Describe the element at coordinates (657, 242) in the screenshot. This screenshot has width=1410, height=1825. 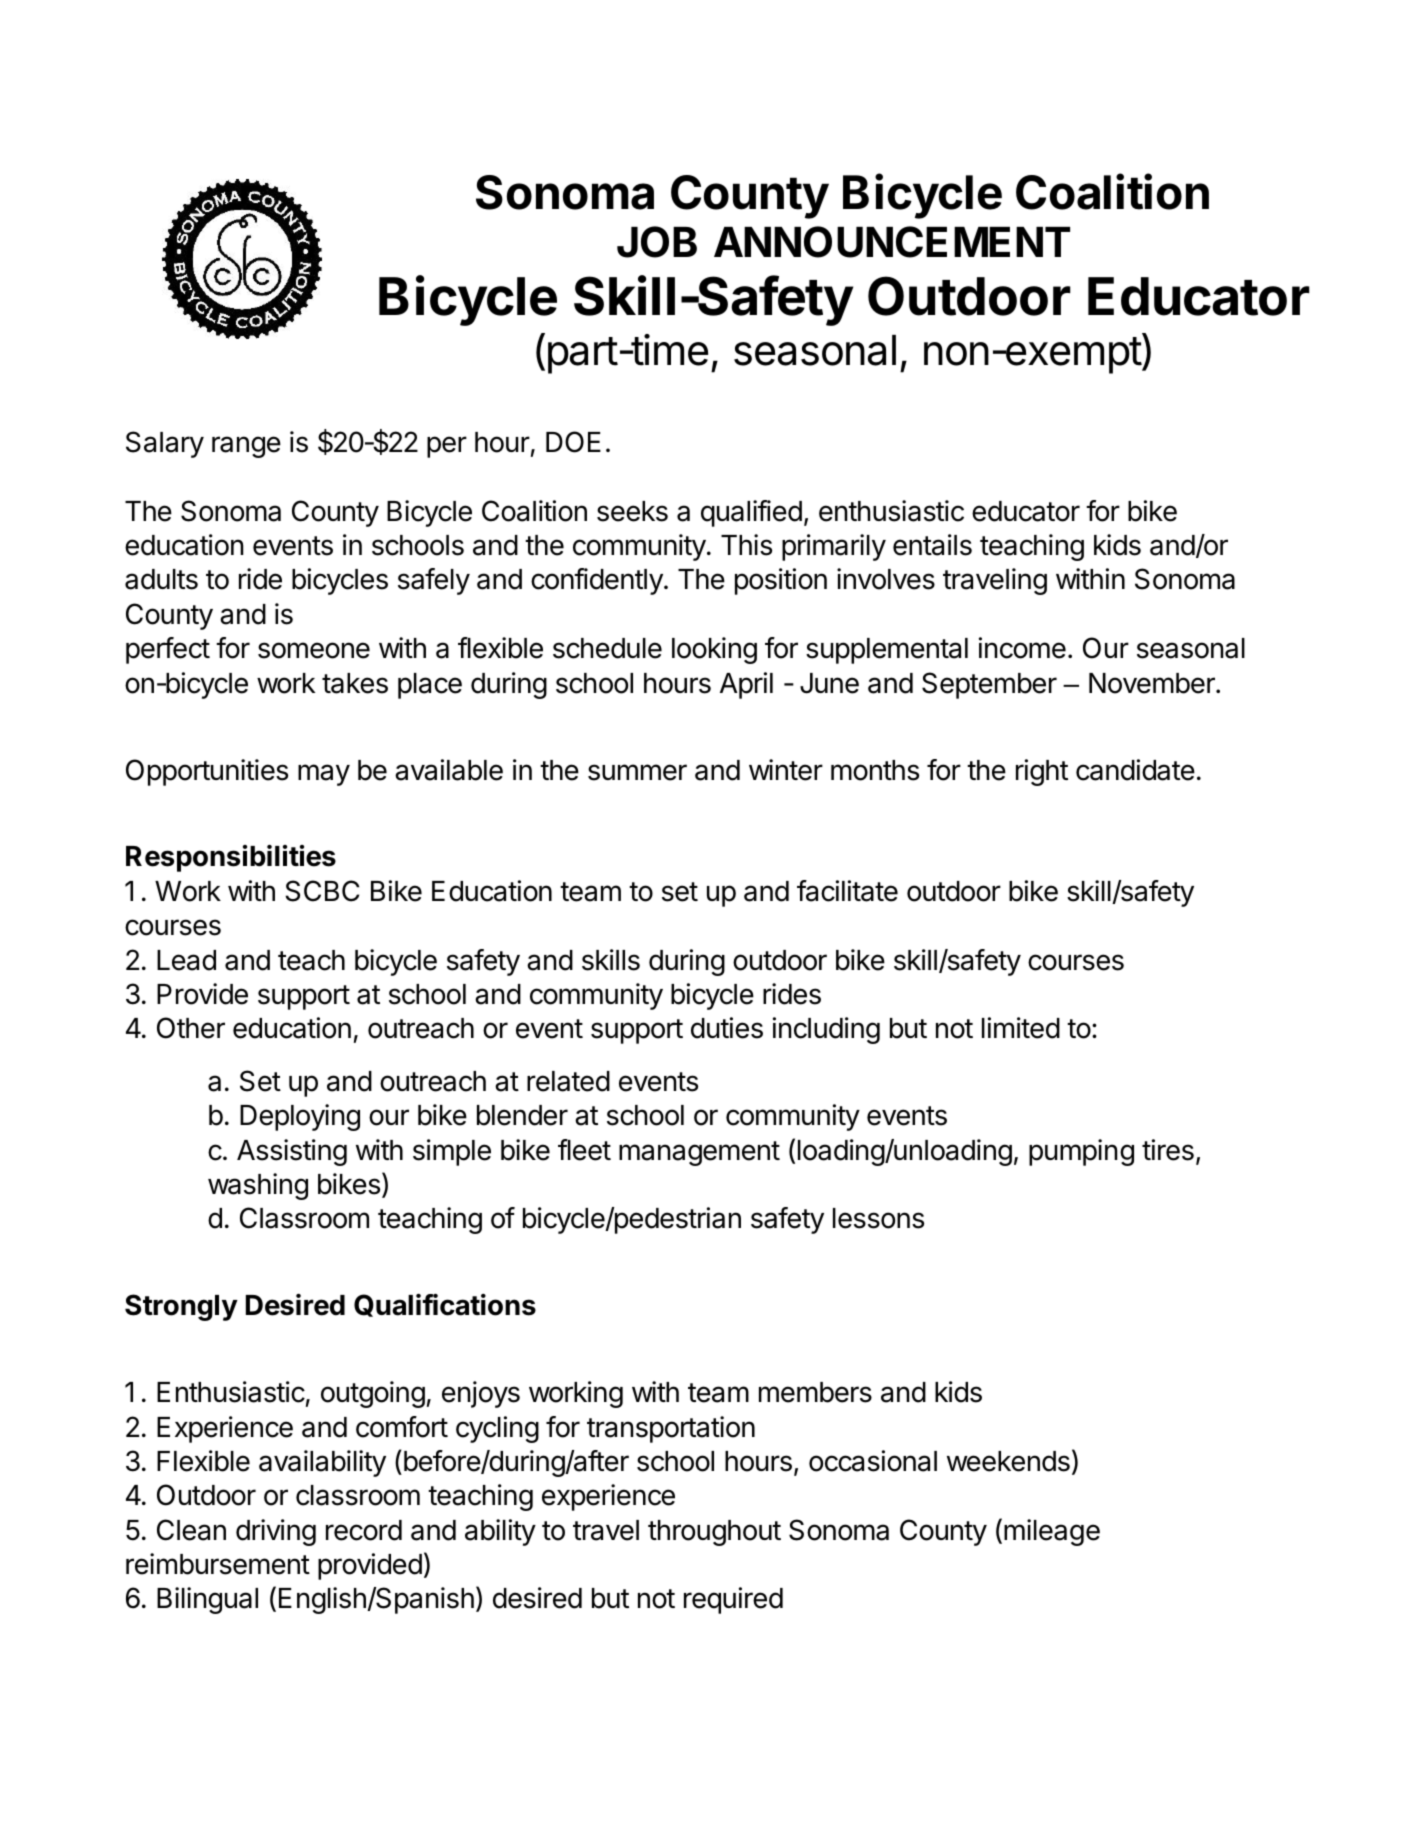
I see `JOB` at that location.
